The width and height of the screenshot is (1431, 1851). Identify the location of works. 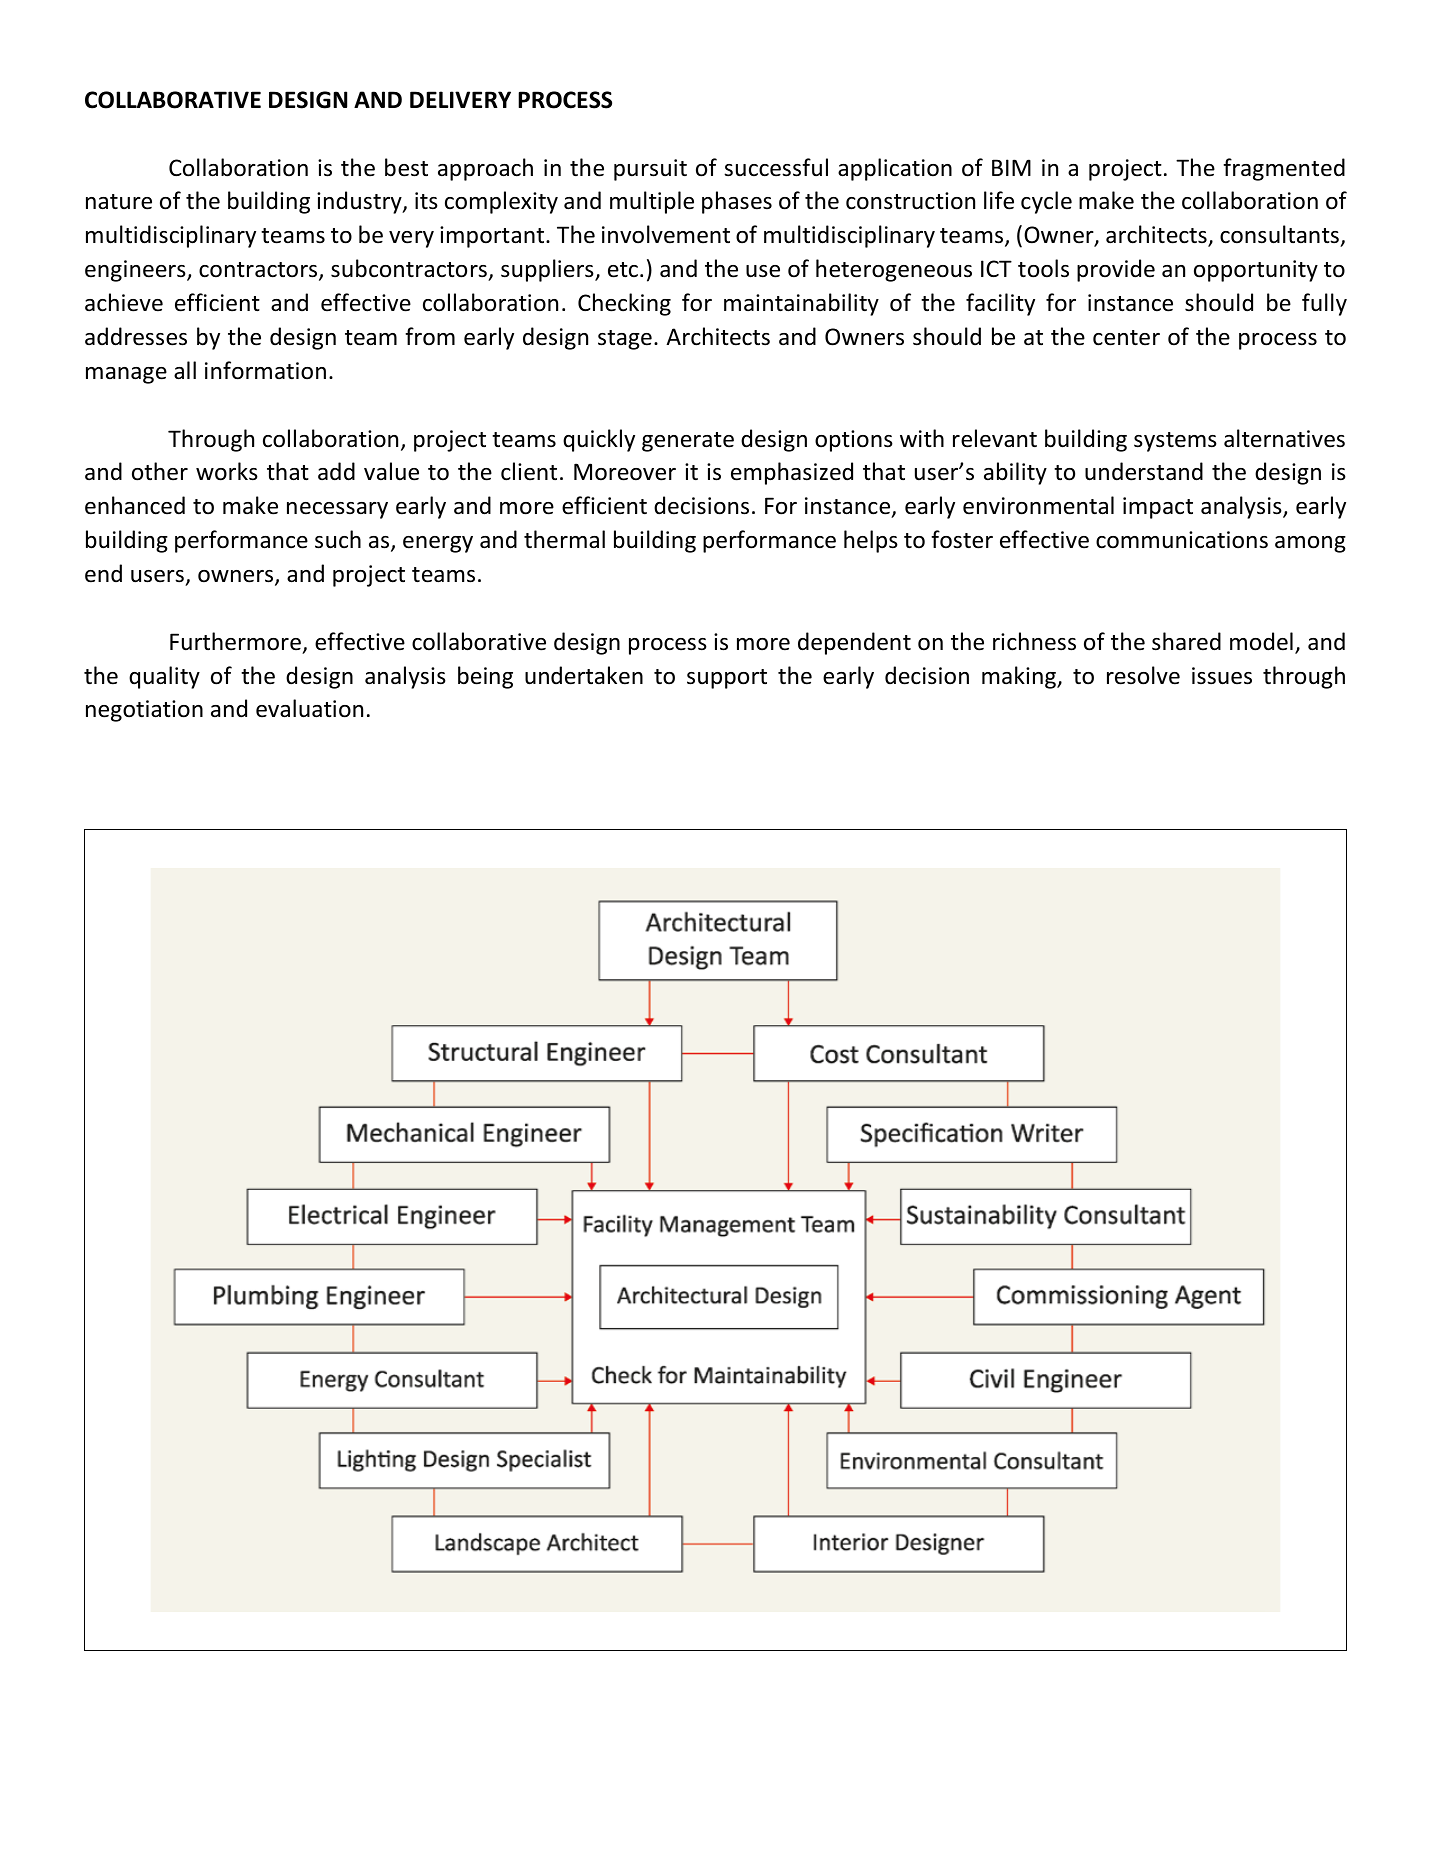
(227, 471).
